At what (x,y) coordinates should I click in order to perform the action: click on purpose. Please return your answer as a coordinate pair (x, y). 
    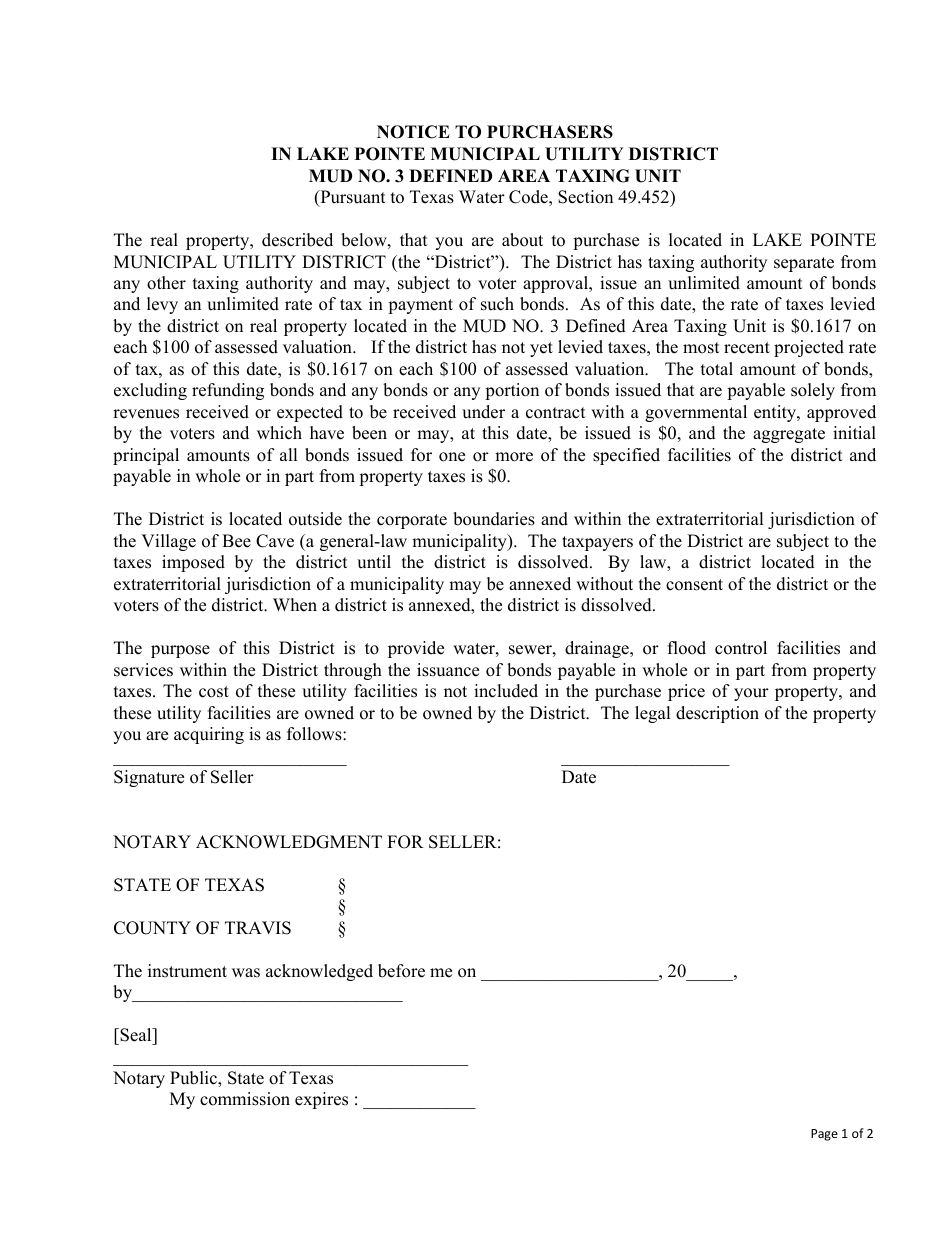
    Looking at the image, I should click on (180, 651).
